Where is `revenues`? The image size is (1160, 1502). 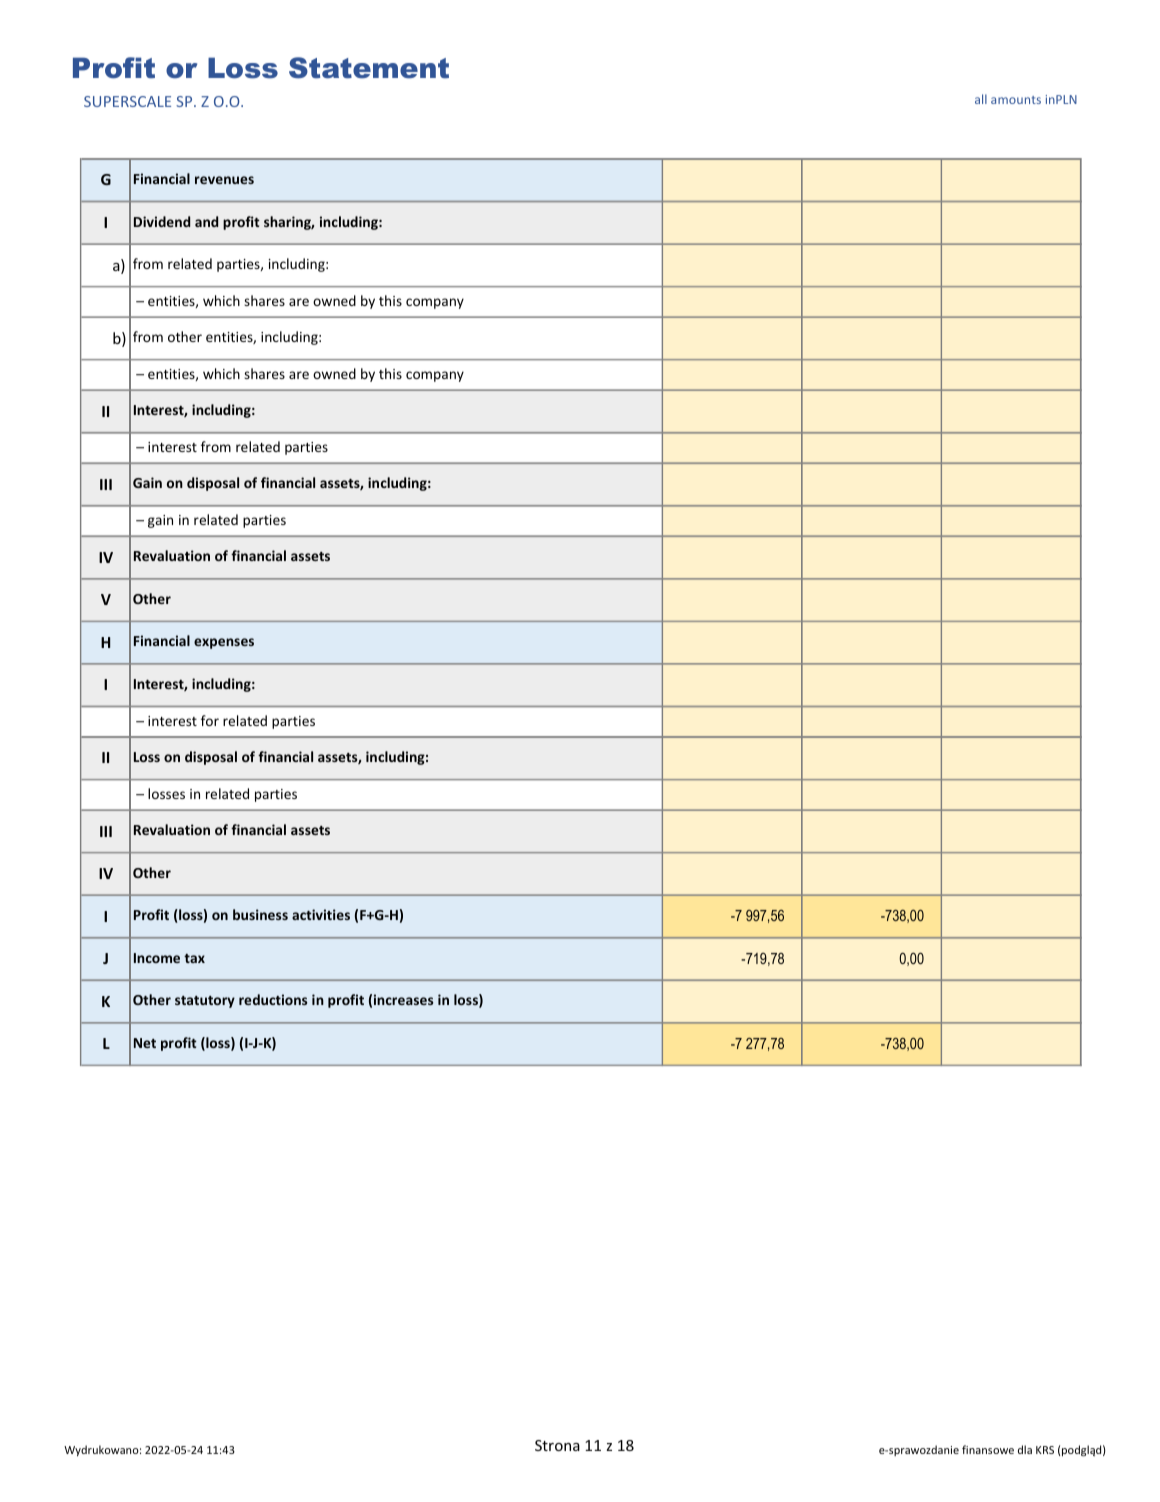
revenues is located at coordinates (224, 180).
